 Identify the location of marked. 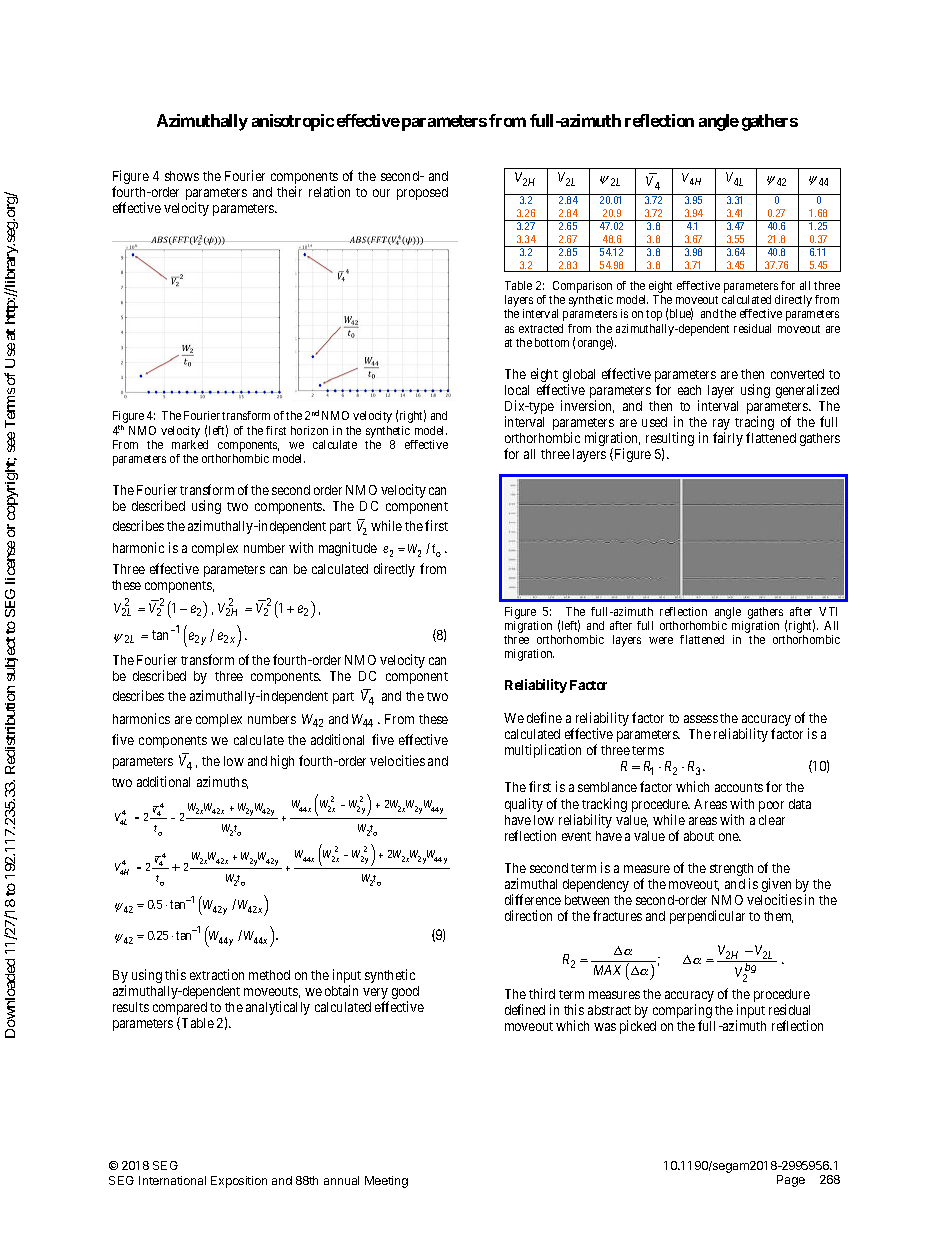
(190, 444).
